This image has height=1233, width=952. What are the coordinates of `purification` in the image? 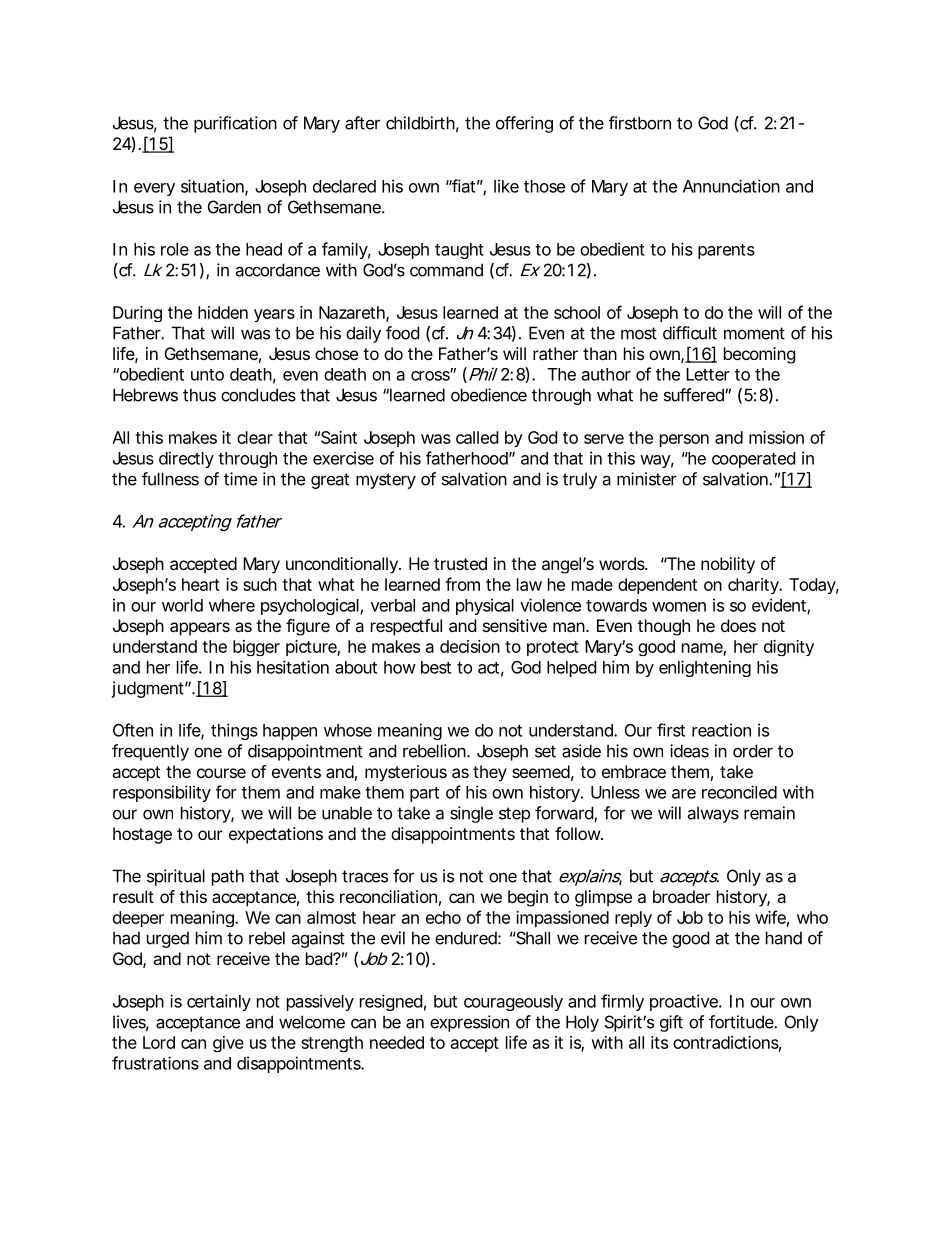 It's located at (235, 124).
